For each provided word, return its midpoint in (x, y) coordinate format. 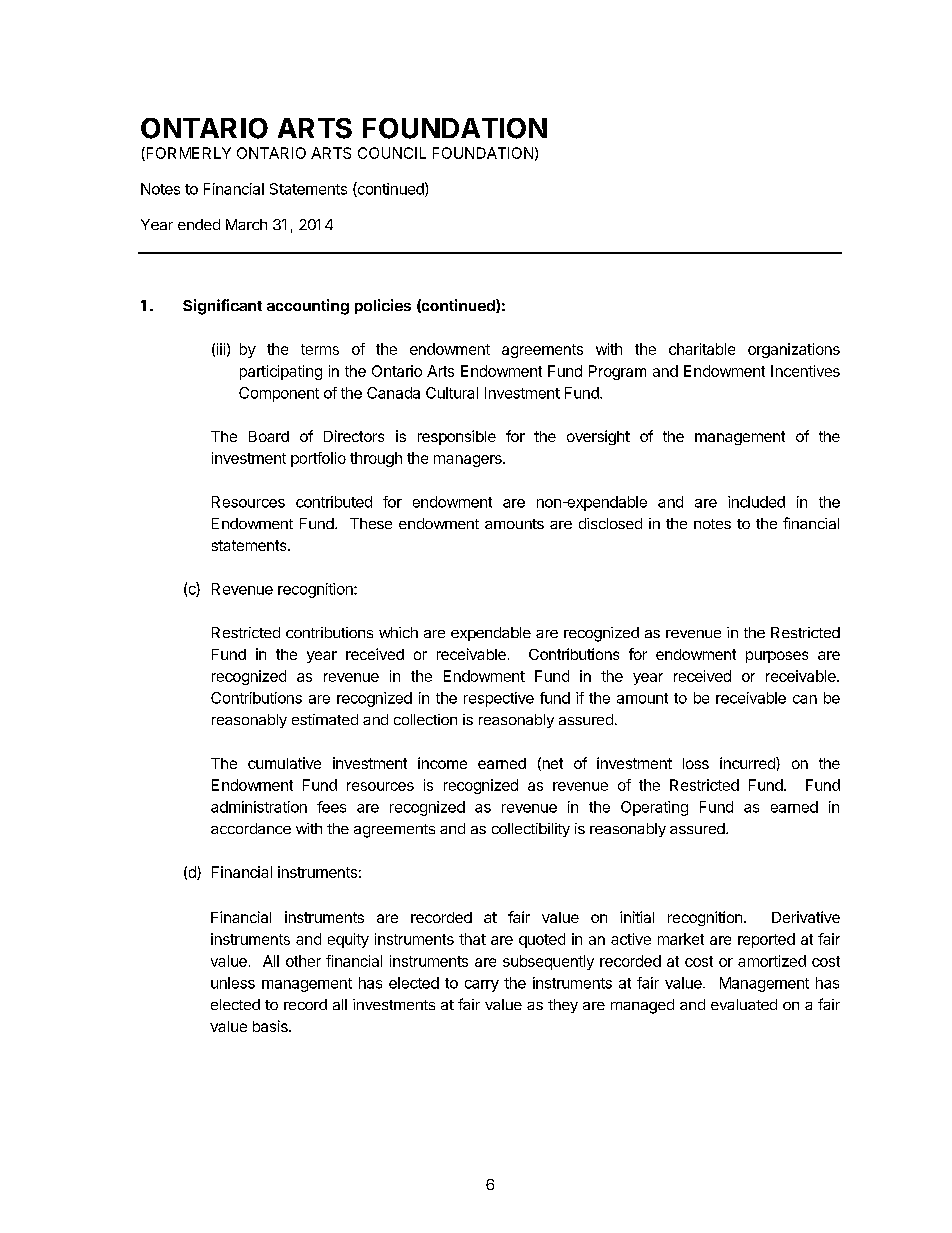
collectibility (531, 830)
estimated (325, 719)
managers (469, 461)
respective (499, 699)
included (756, 502)
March (246, 224)
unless (233, 983)
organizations (794, 350)
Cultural (452, 393)
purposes (777, 657)
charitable (702, 349)
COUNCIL (392, 153)
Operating (654, 808)
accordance (251, 828)
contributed (334, 502)
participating (281, 372)
